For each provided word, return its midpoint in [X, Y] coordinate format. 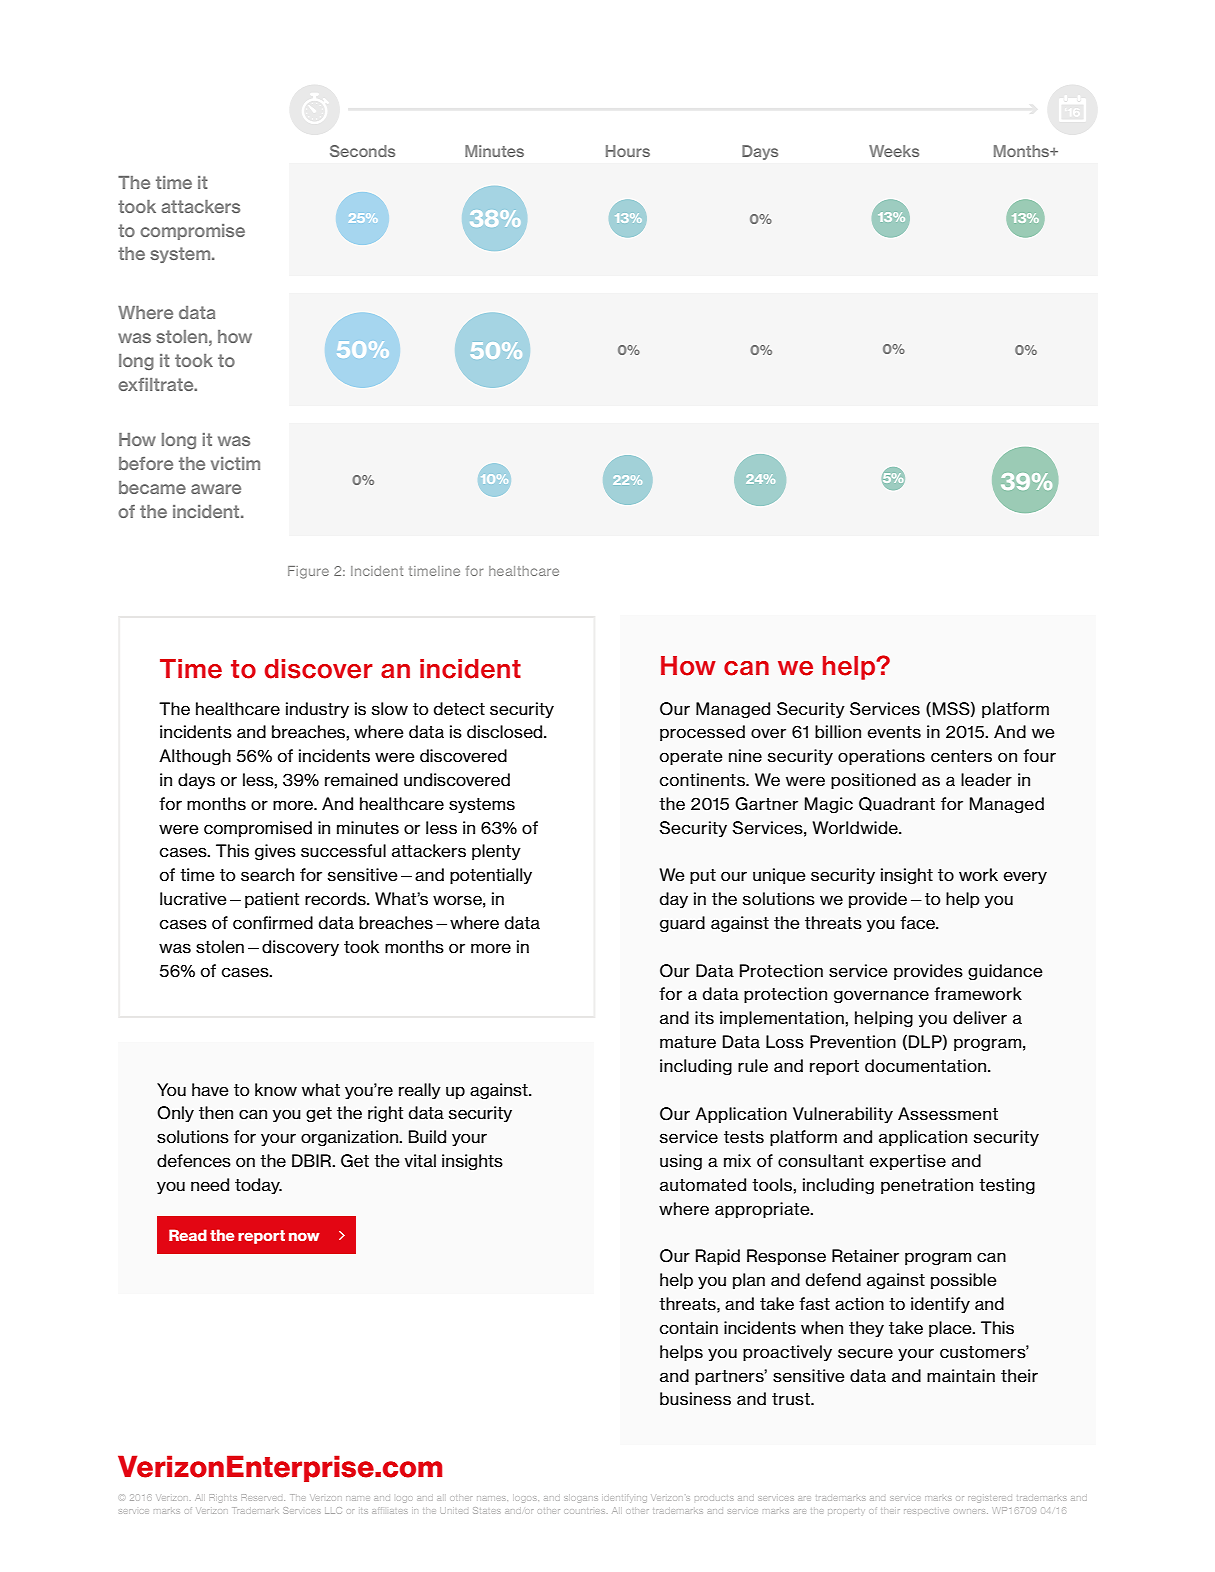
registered [990, 1498]
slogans [581, 1498]
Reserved [263, 1497]
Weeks [894, 151]
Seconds [362, 151]
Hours [628, 151]
